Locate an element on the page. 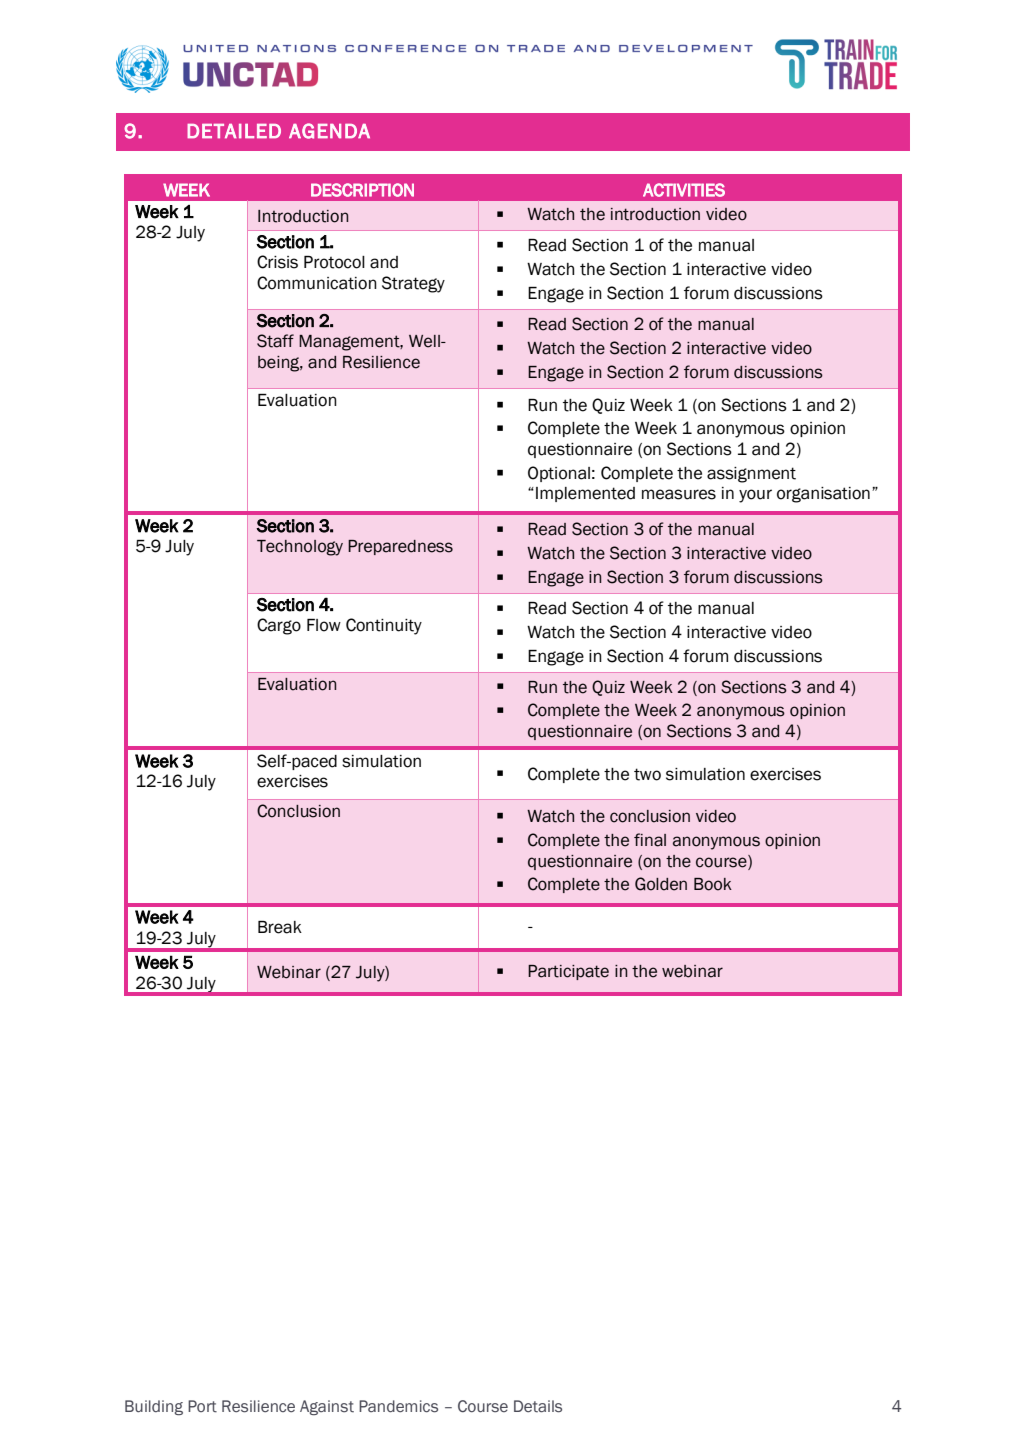 Image resolution: width=1026 pixels, height=1451 pixels. ACTIVITIES is located at coordinates (684, 190).
